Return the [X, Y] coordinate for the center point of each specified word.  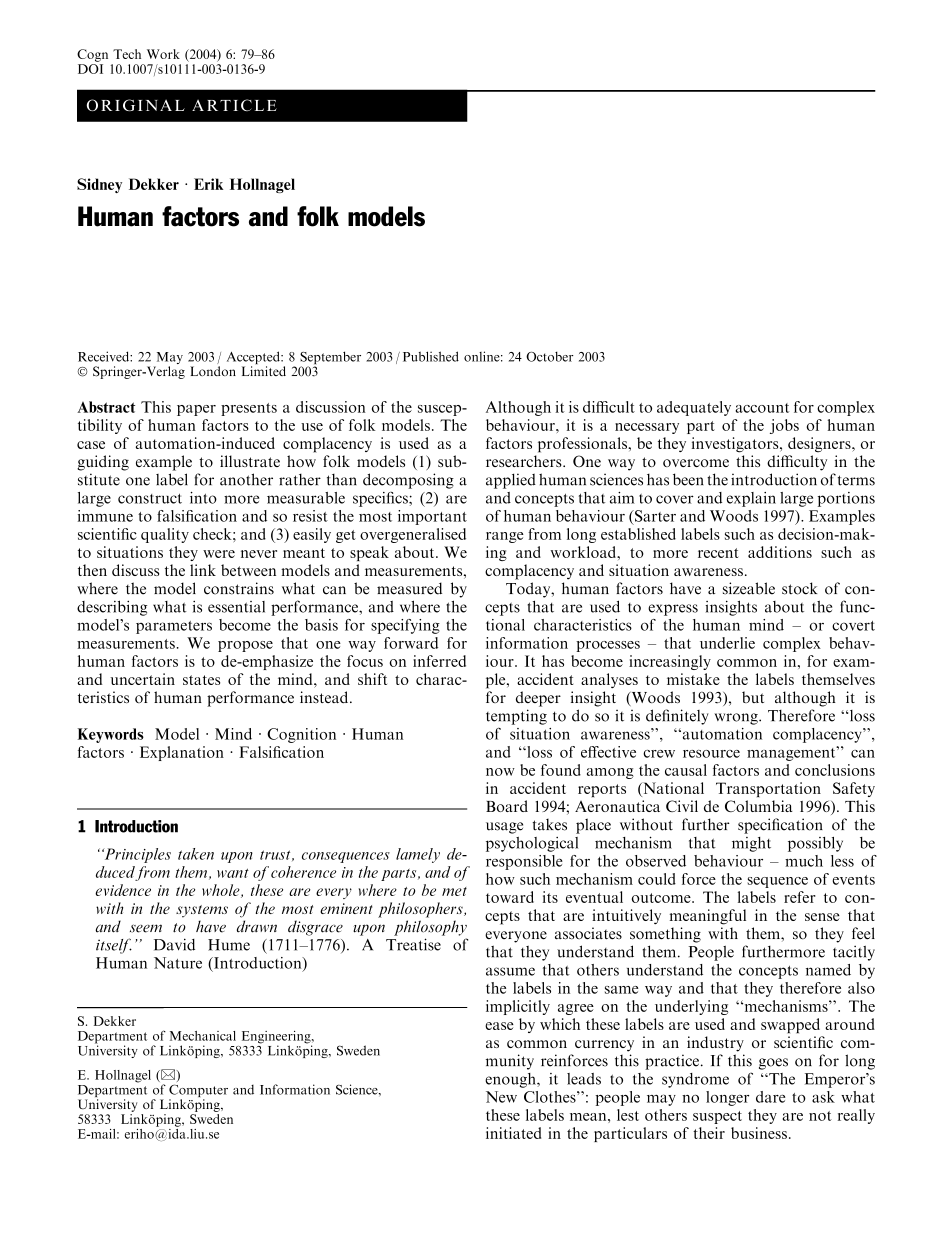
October [550, 356]
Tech [127, 54]
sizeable [749, 588]
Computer [198, 1092]
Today [529, 590]
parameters [174, 627]
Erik [208, 184]
